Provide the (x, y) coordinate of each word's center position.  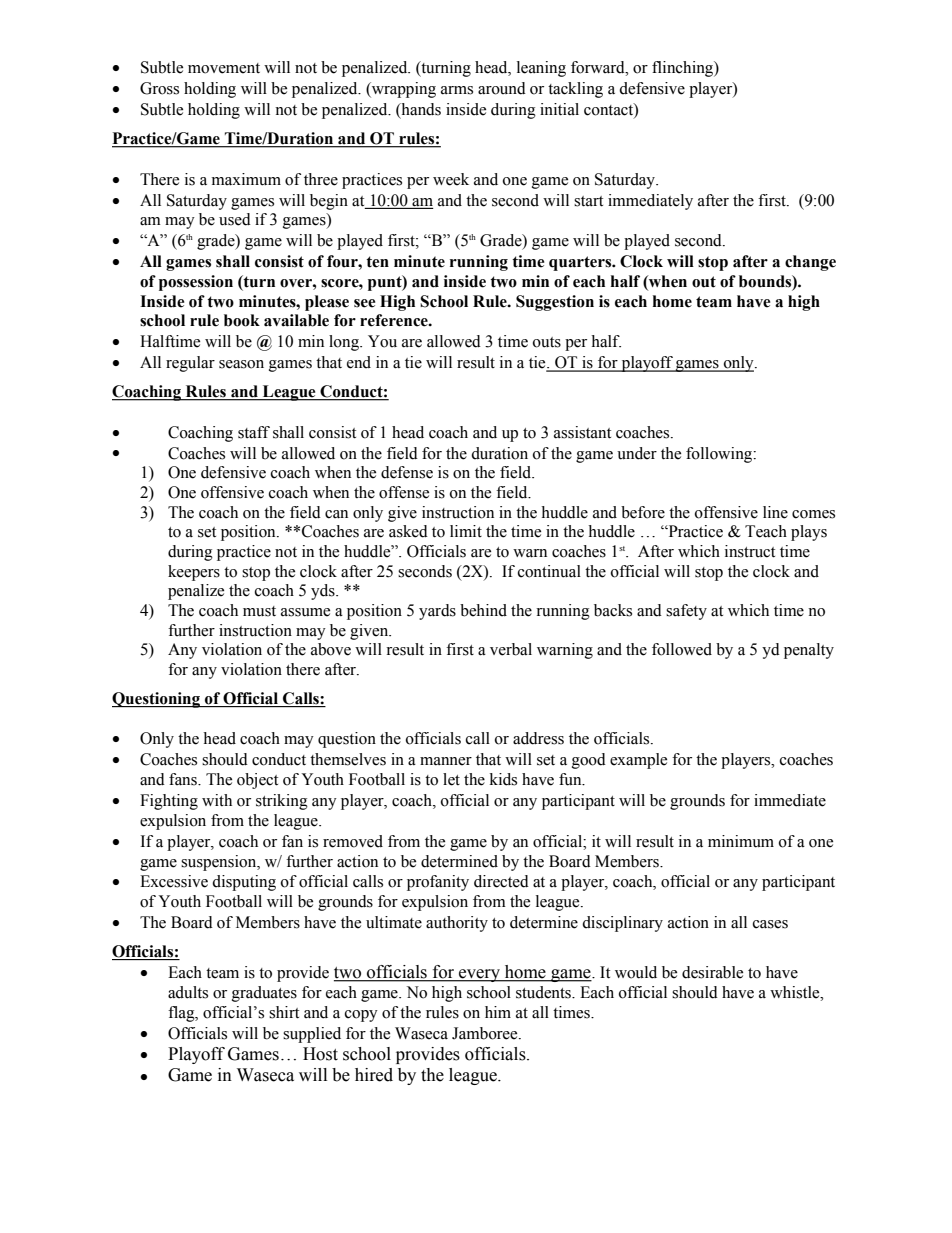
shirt (284, 1012)
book (242, 320)
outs (547, 342)
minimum (741, 841)
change (810, 263)
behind (483, 610)
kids (503, 779)
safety (686, 612)
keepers (194, 573)
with (217, 800)
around (502, 88)
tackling (575, 90)
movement (224, 68)
